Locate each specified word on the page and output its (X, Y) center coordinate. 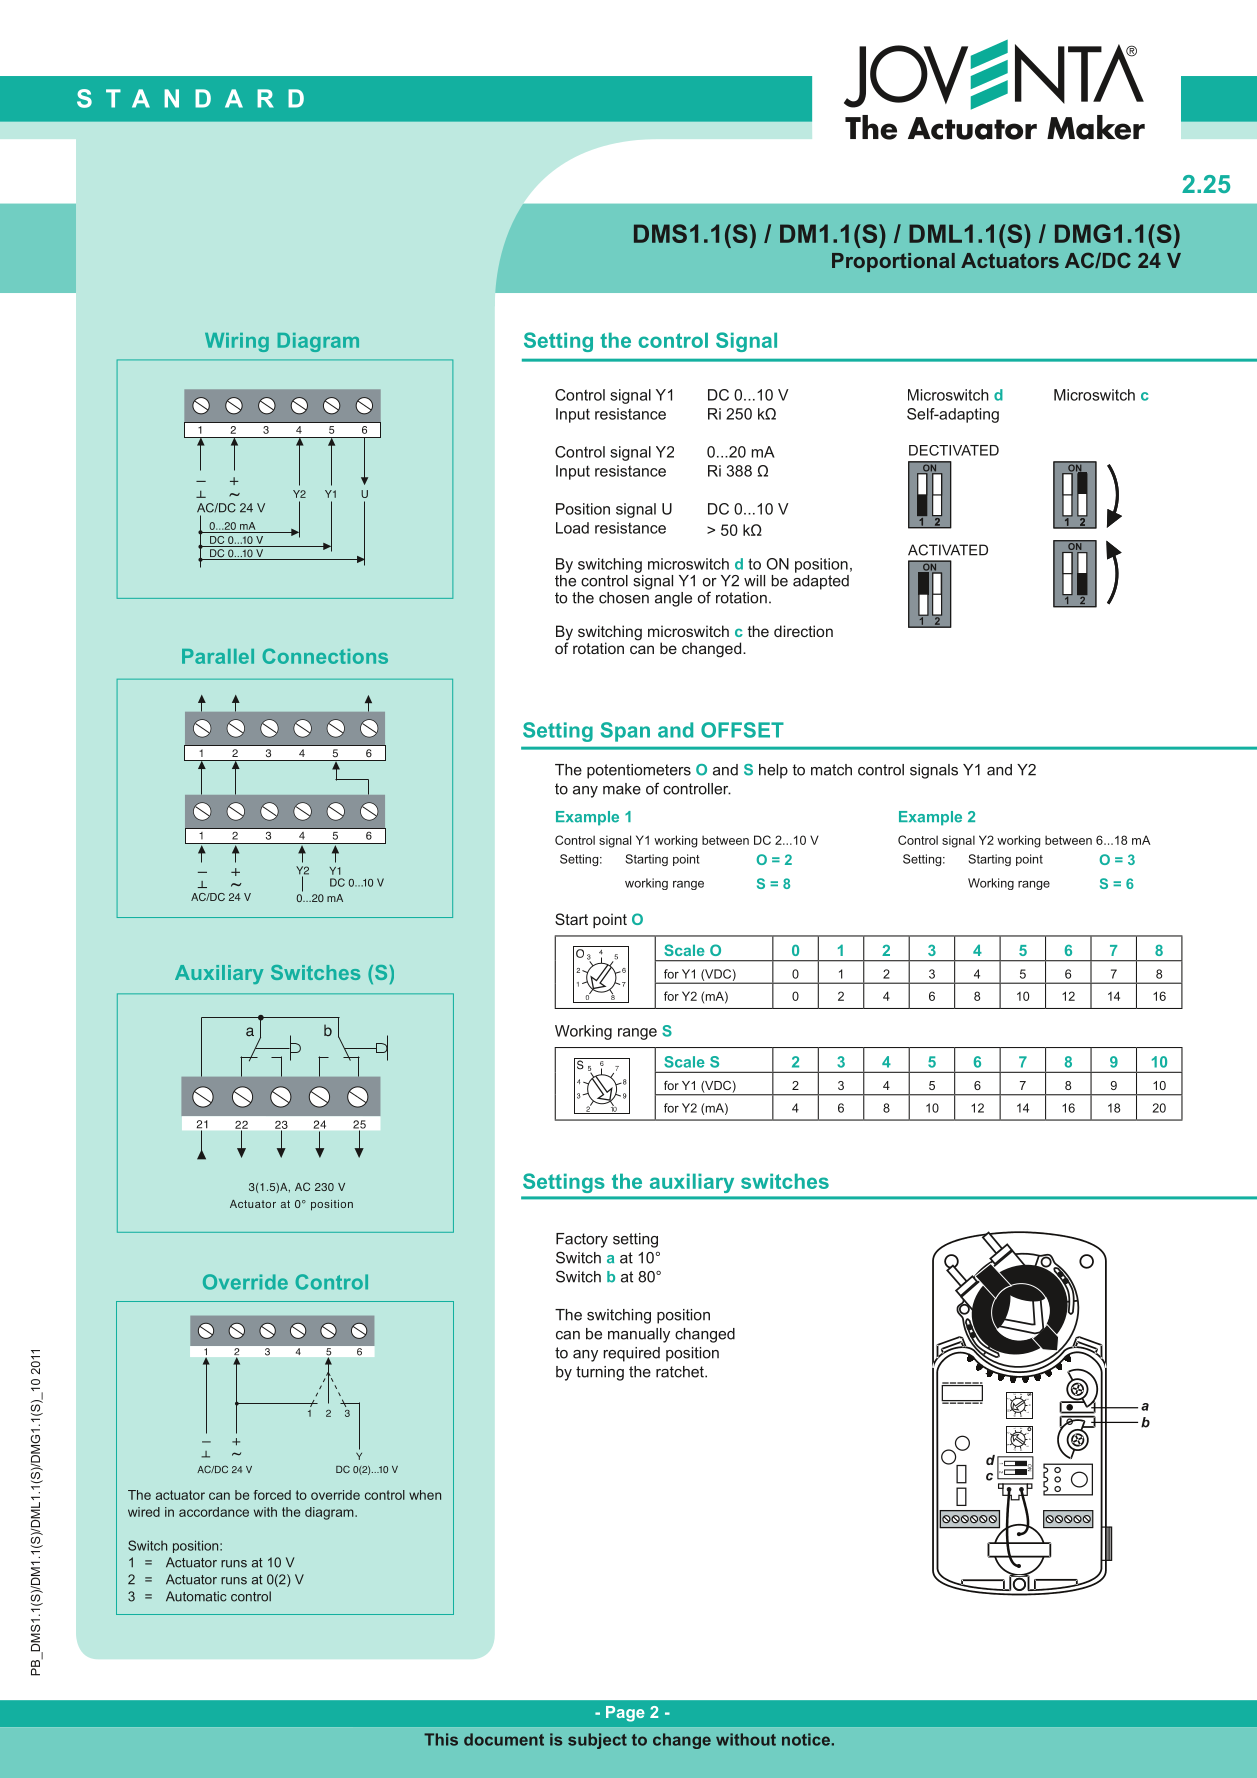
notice (806, 1739)
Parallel (218, 656)
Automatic (196, 1596)
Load (572, 528)
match (831, 770)
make (622, 789)
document (504, 1739)
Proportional (893, 262)
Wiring (237, 342)
